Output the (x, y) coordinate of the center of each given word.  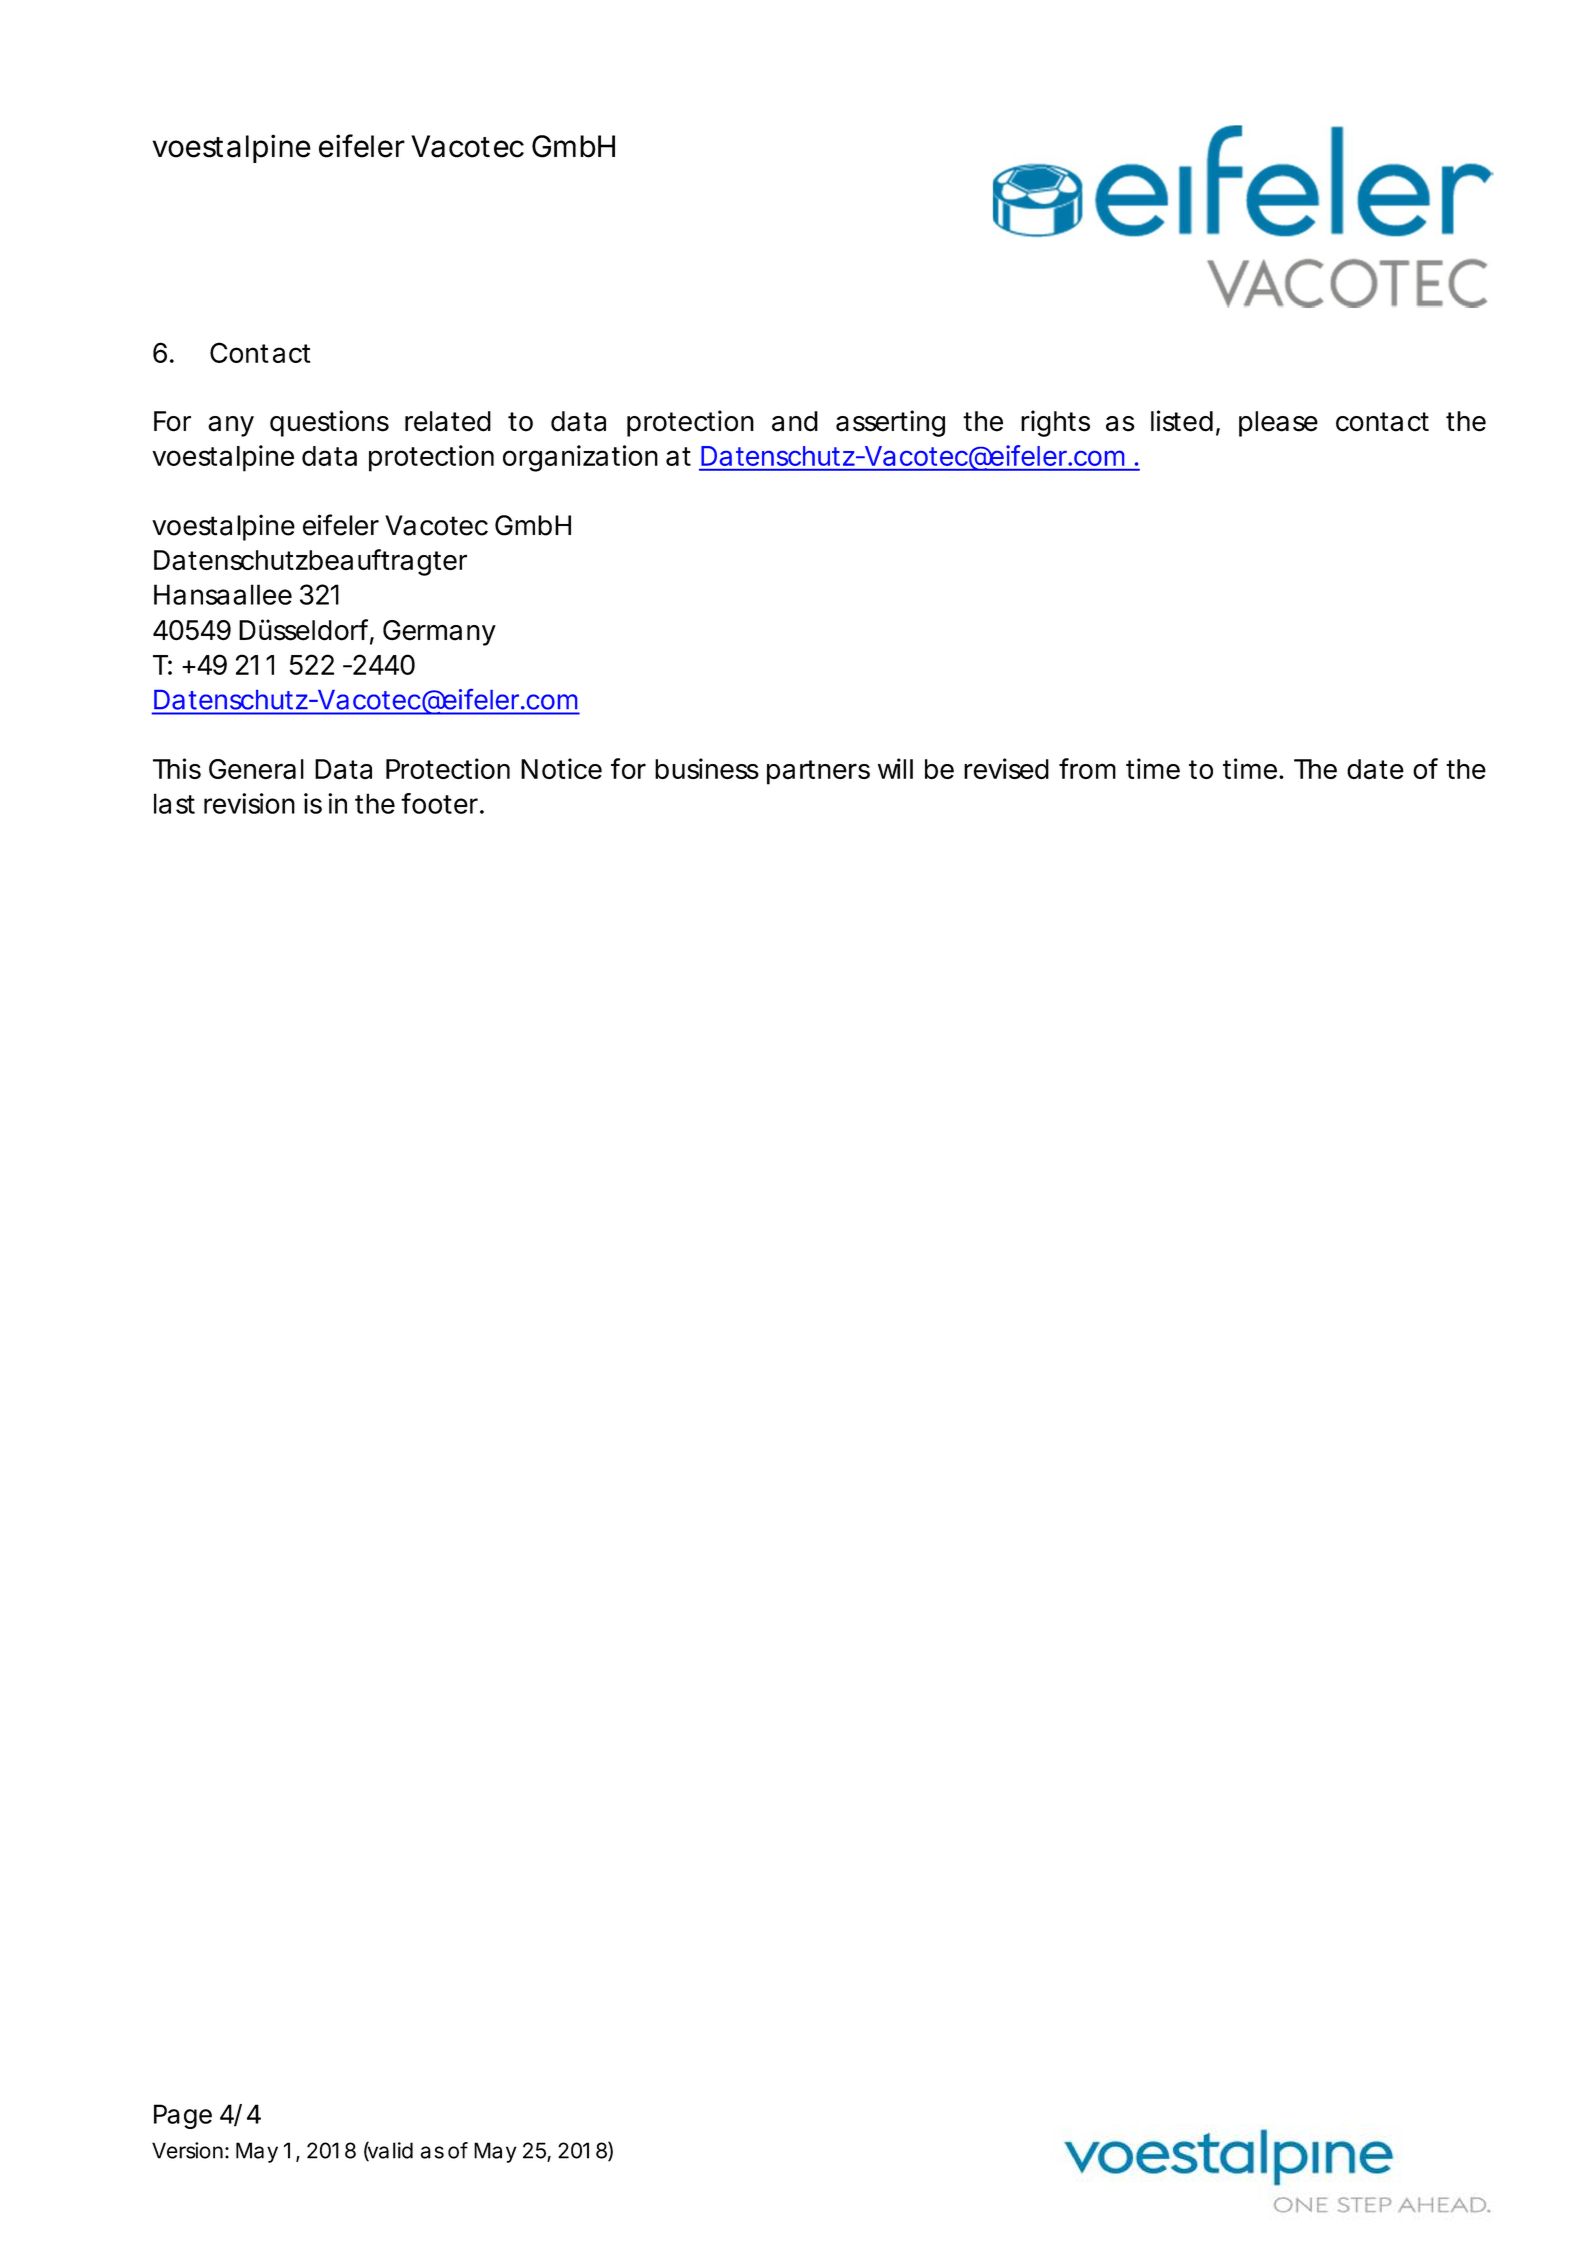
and (795, 421)
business (707, 768)
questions (329, 423)
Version (187, 2150)
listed (1182, 421)
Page (183, 2116)
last (174, 803)
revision (249, 803)
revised (1006, 768)
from (1087, 768)
